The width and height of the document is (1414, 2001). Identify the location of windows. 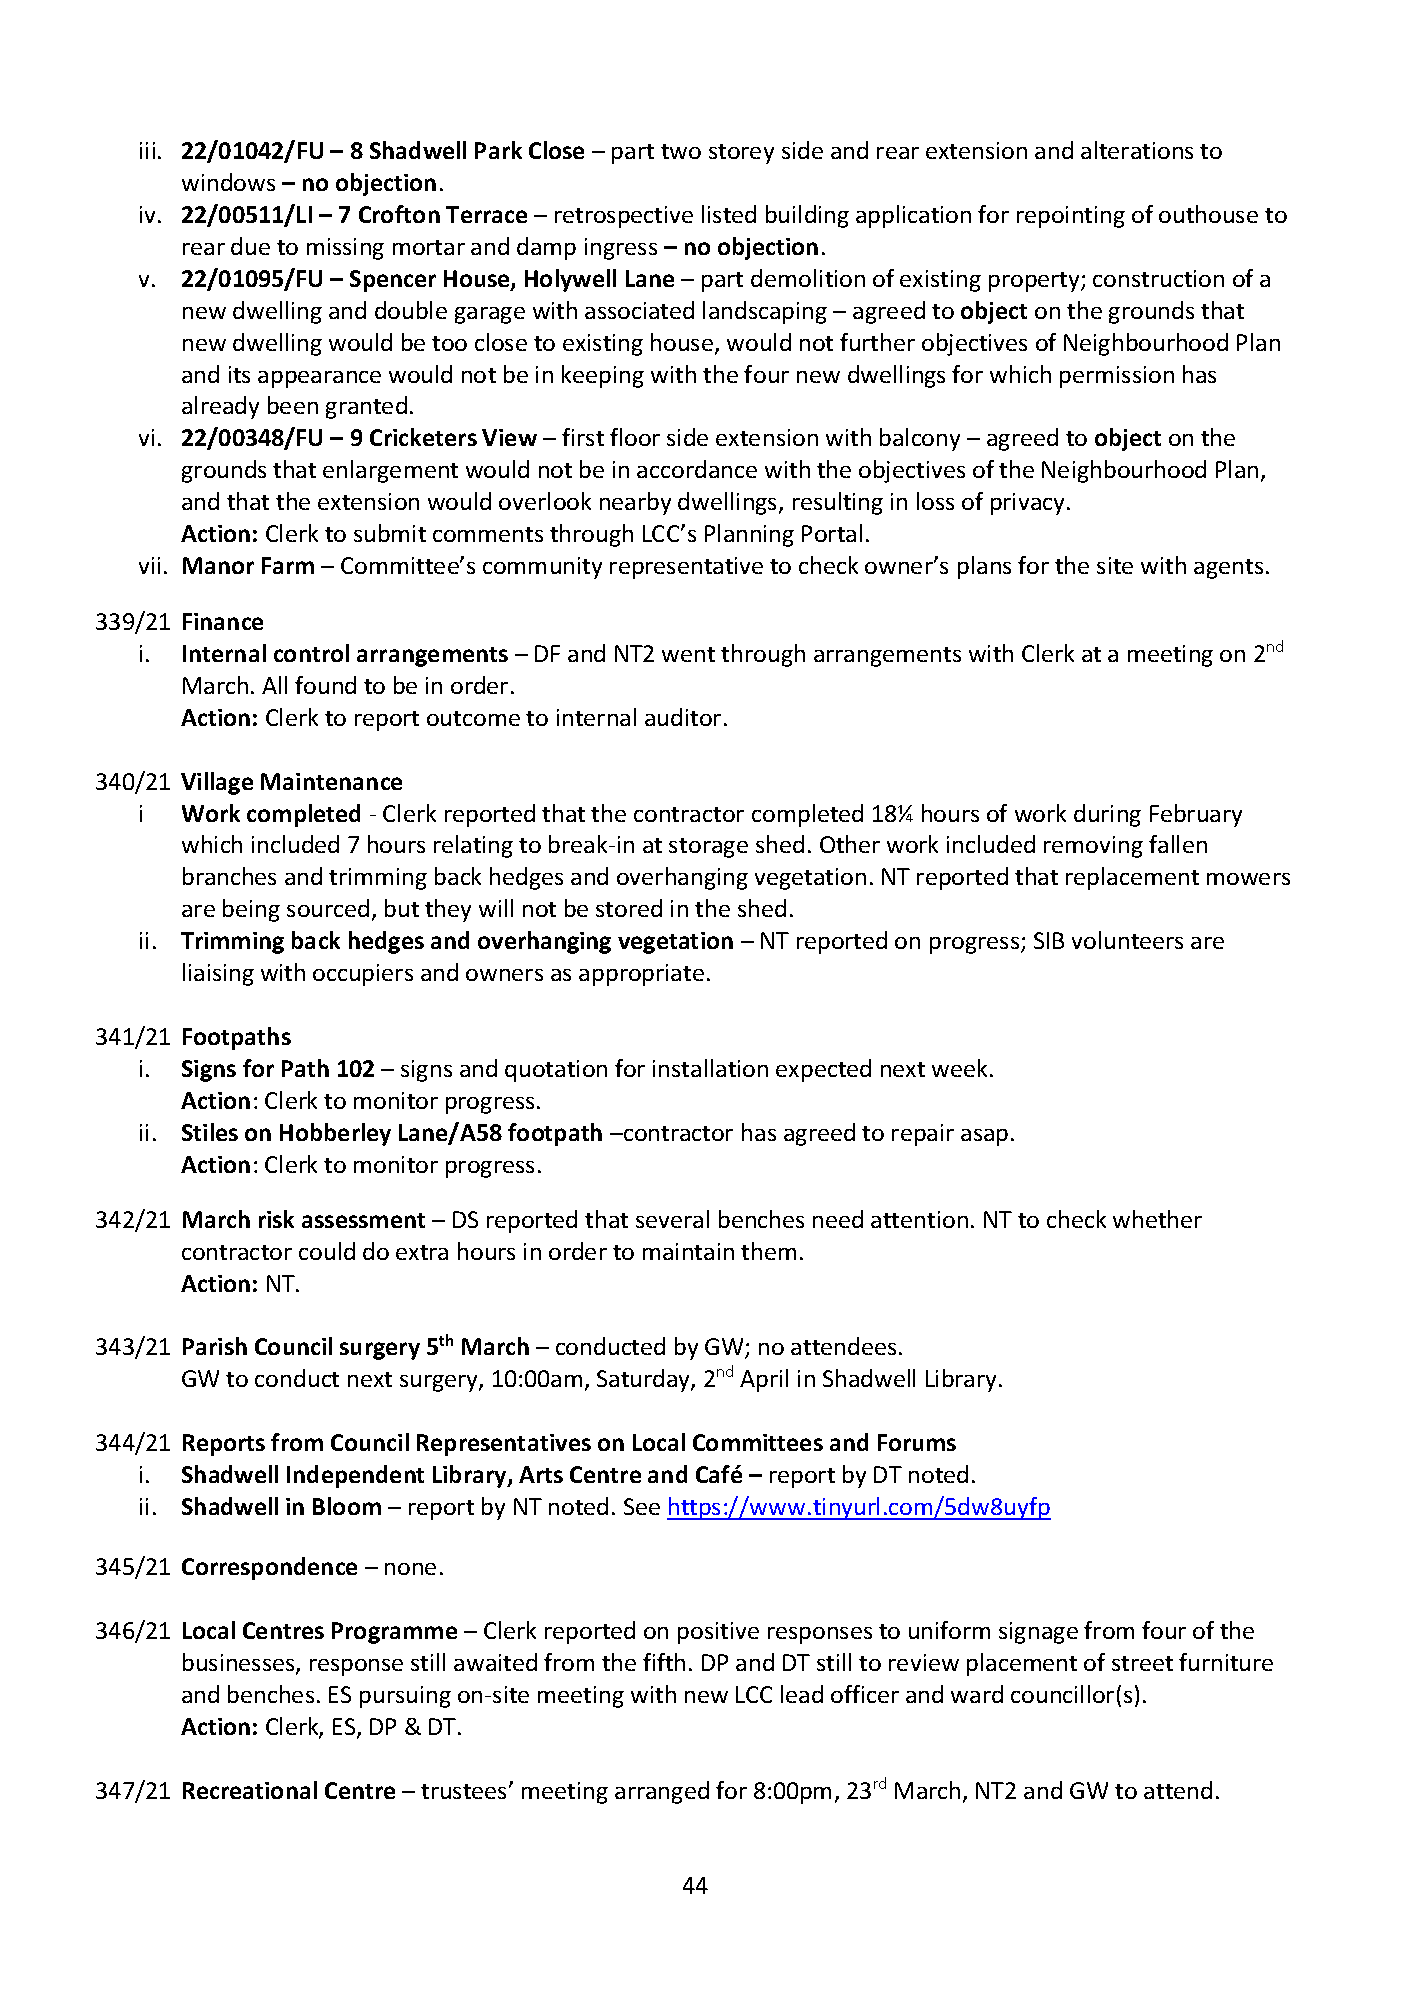
(228, 182).
